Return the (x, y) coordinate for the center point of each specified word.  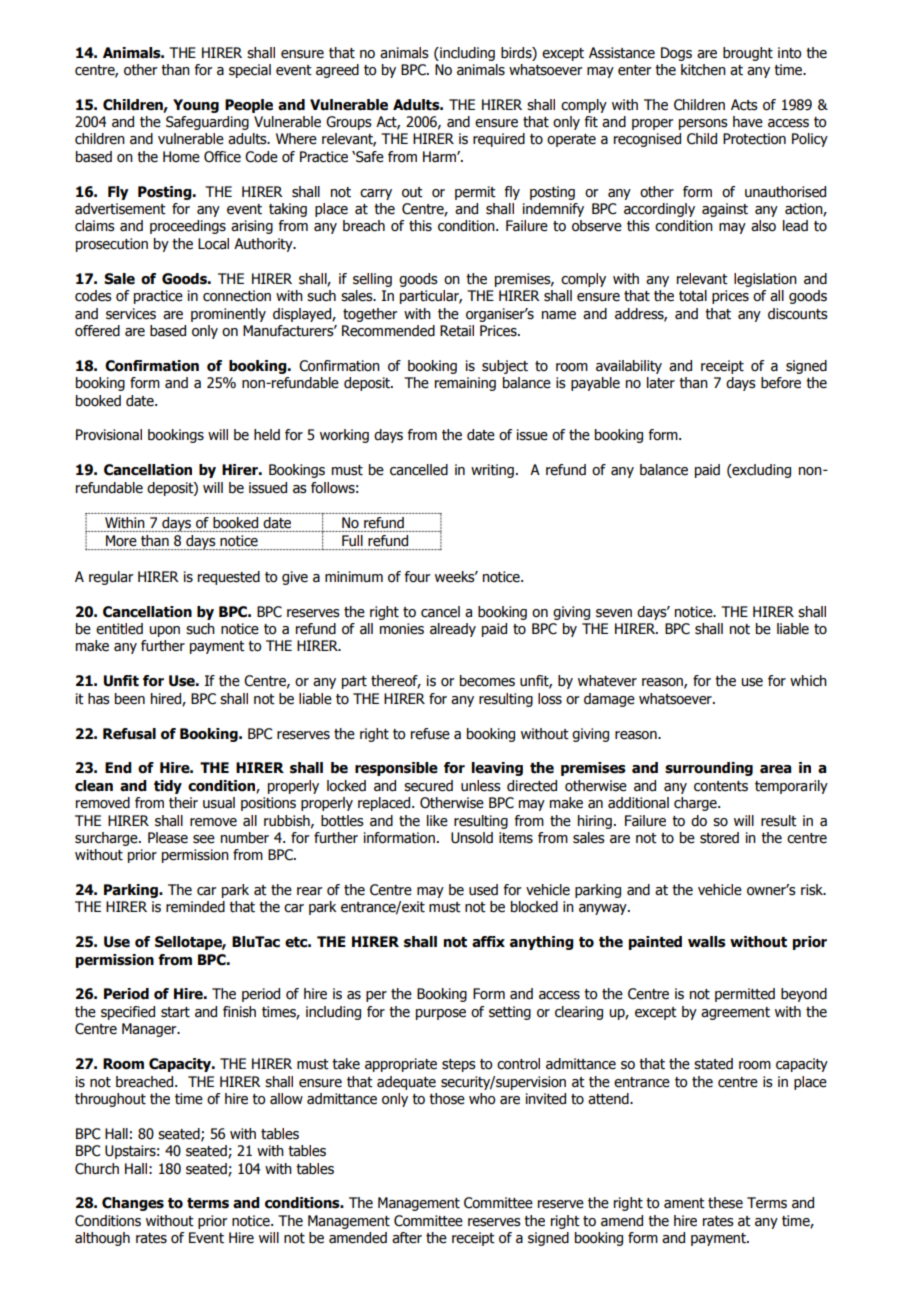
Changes (133, 1204)
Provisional (109, 435)
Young (196, 106)
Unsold (472, 838)
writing (492, 471)
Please (168, 838)
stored (719, 838)
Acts (744, 105)
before (781, 383)
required (499, 140)
